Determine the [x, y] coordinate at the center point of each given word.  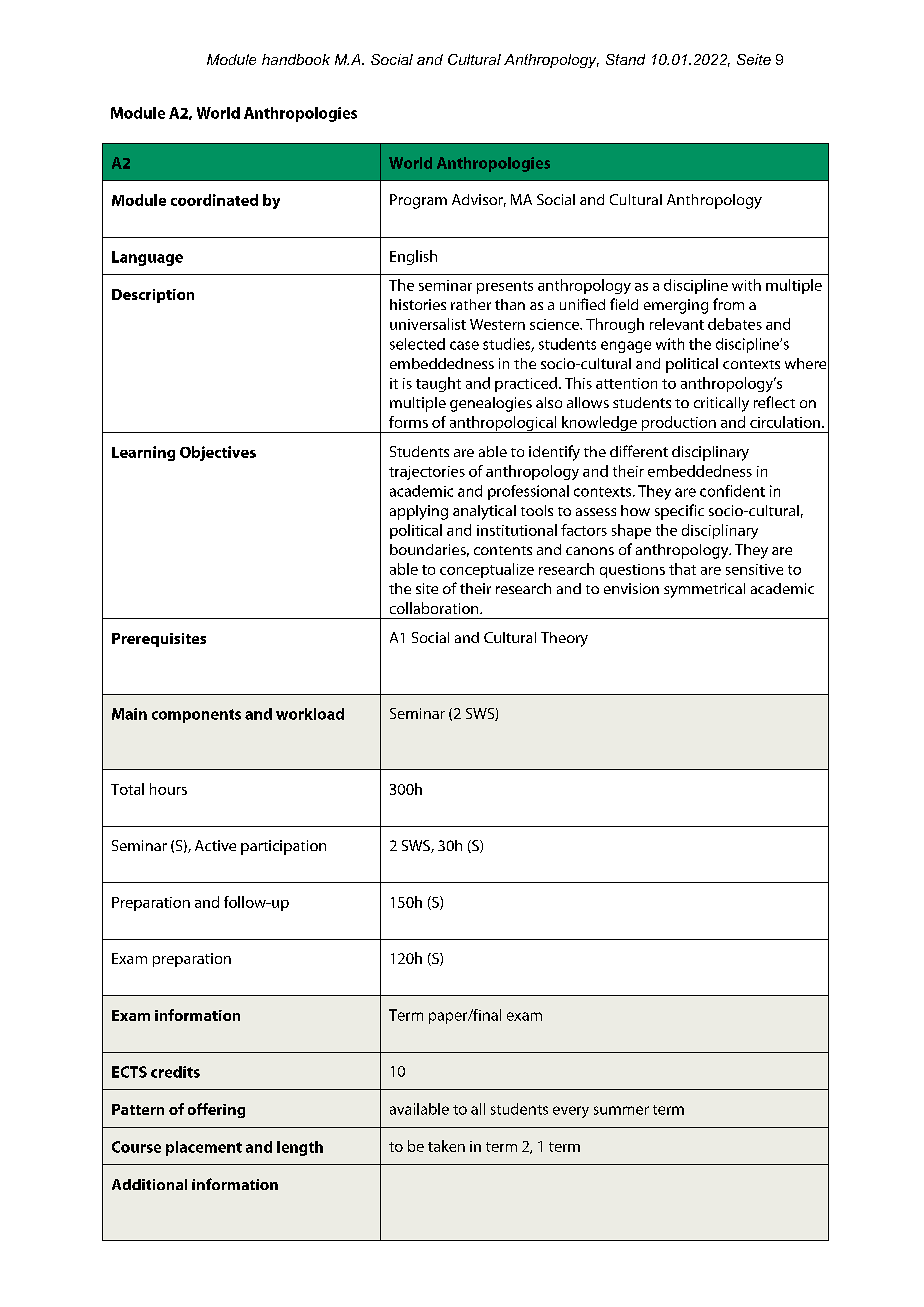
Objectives [218, 453]
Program [418, 201]
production [678, 424]
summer [621, 1110]
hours [168, 789]
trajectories [427, 473]
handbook [296, 59]
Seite [754, 59]
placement [204, 1148]
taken [446, 1146]
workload [310, 714]
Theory [564, 639]
